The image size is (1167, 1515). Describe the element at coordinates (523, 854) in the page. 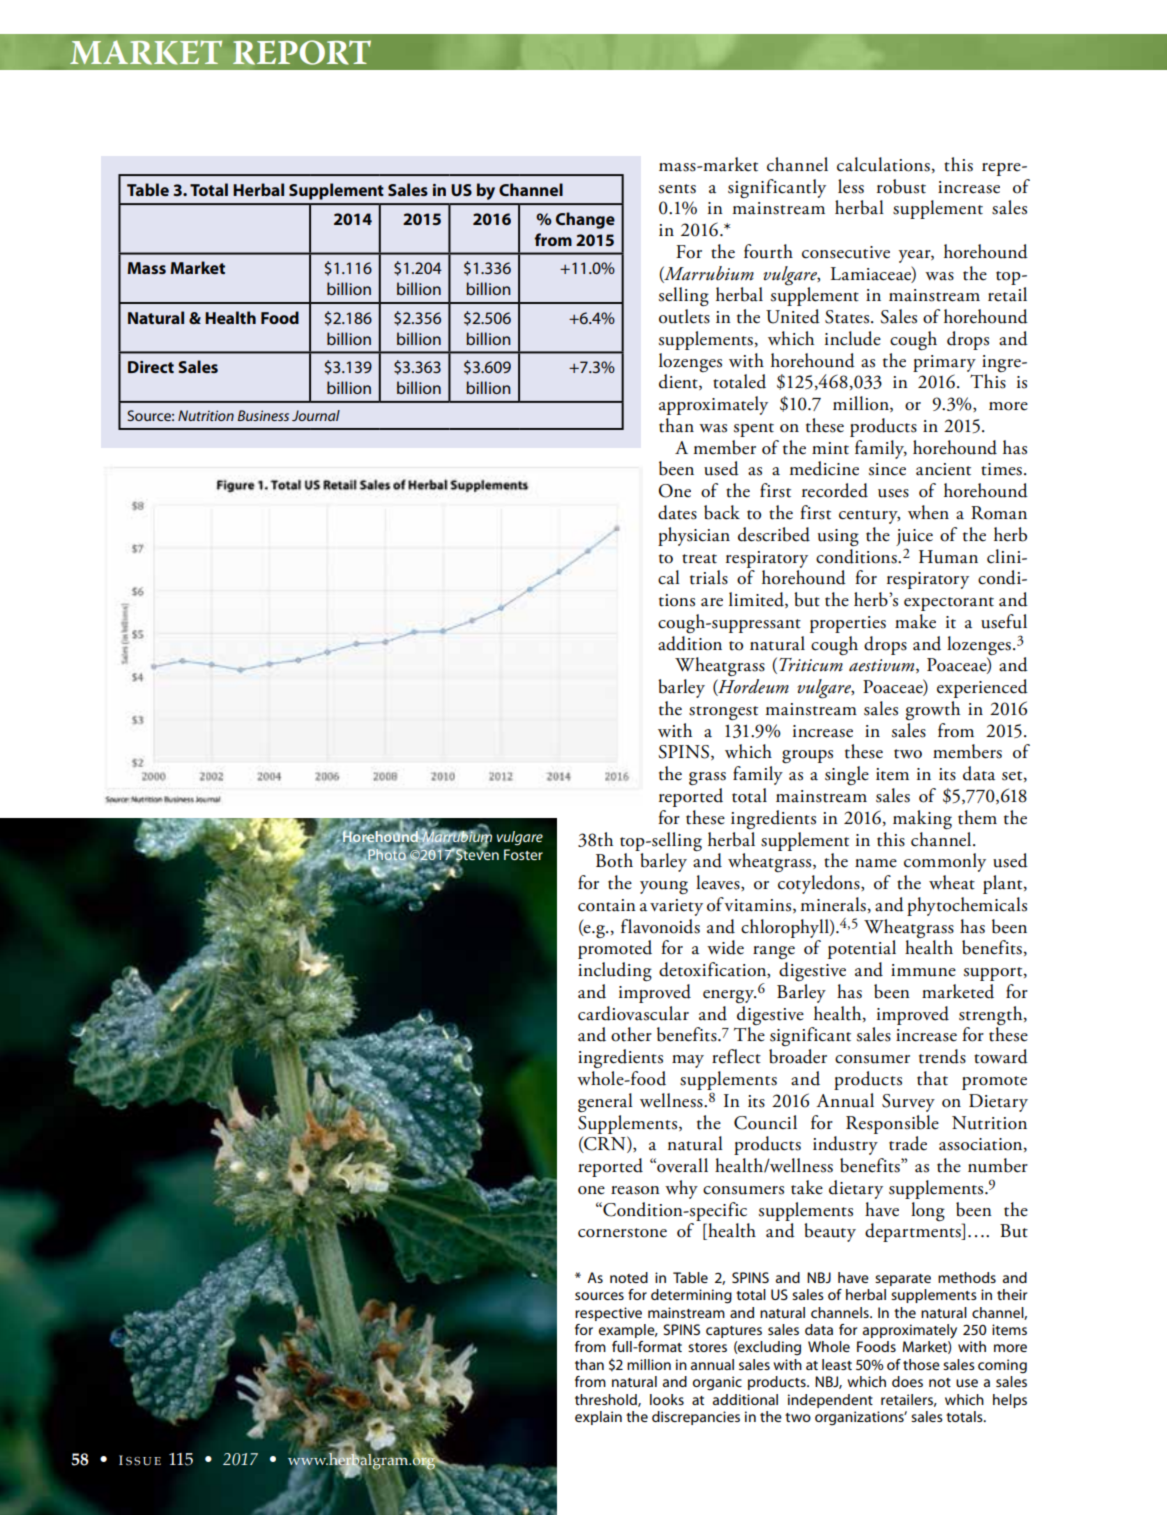

I see `Foster` at that location.
